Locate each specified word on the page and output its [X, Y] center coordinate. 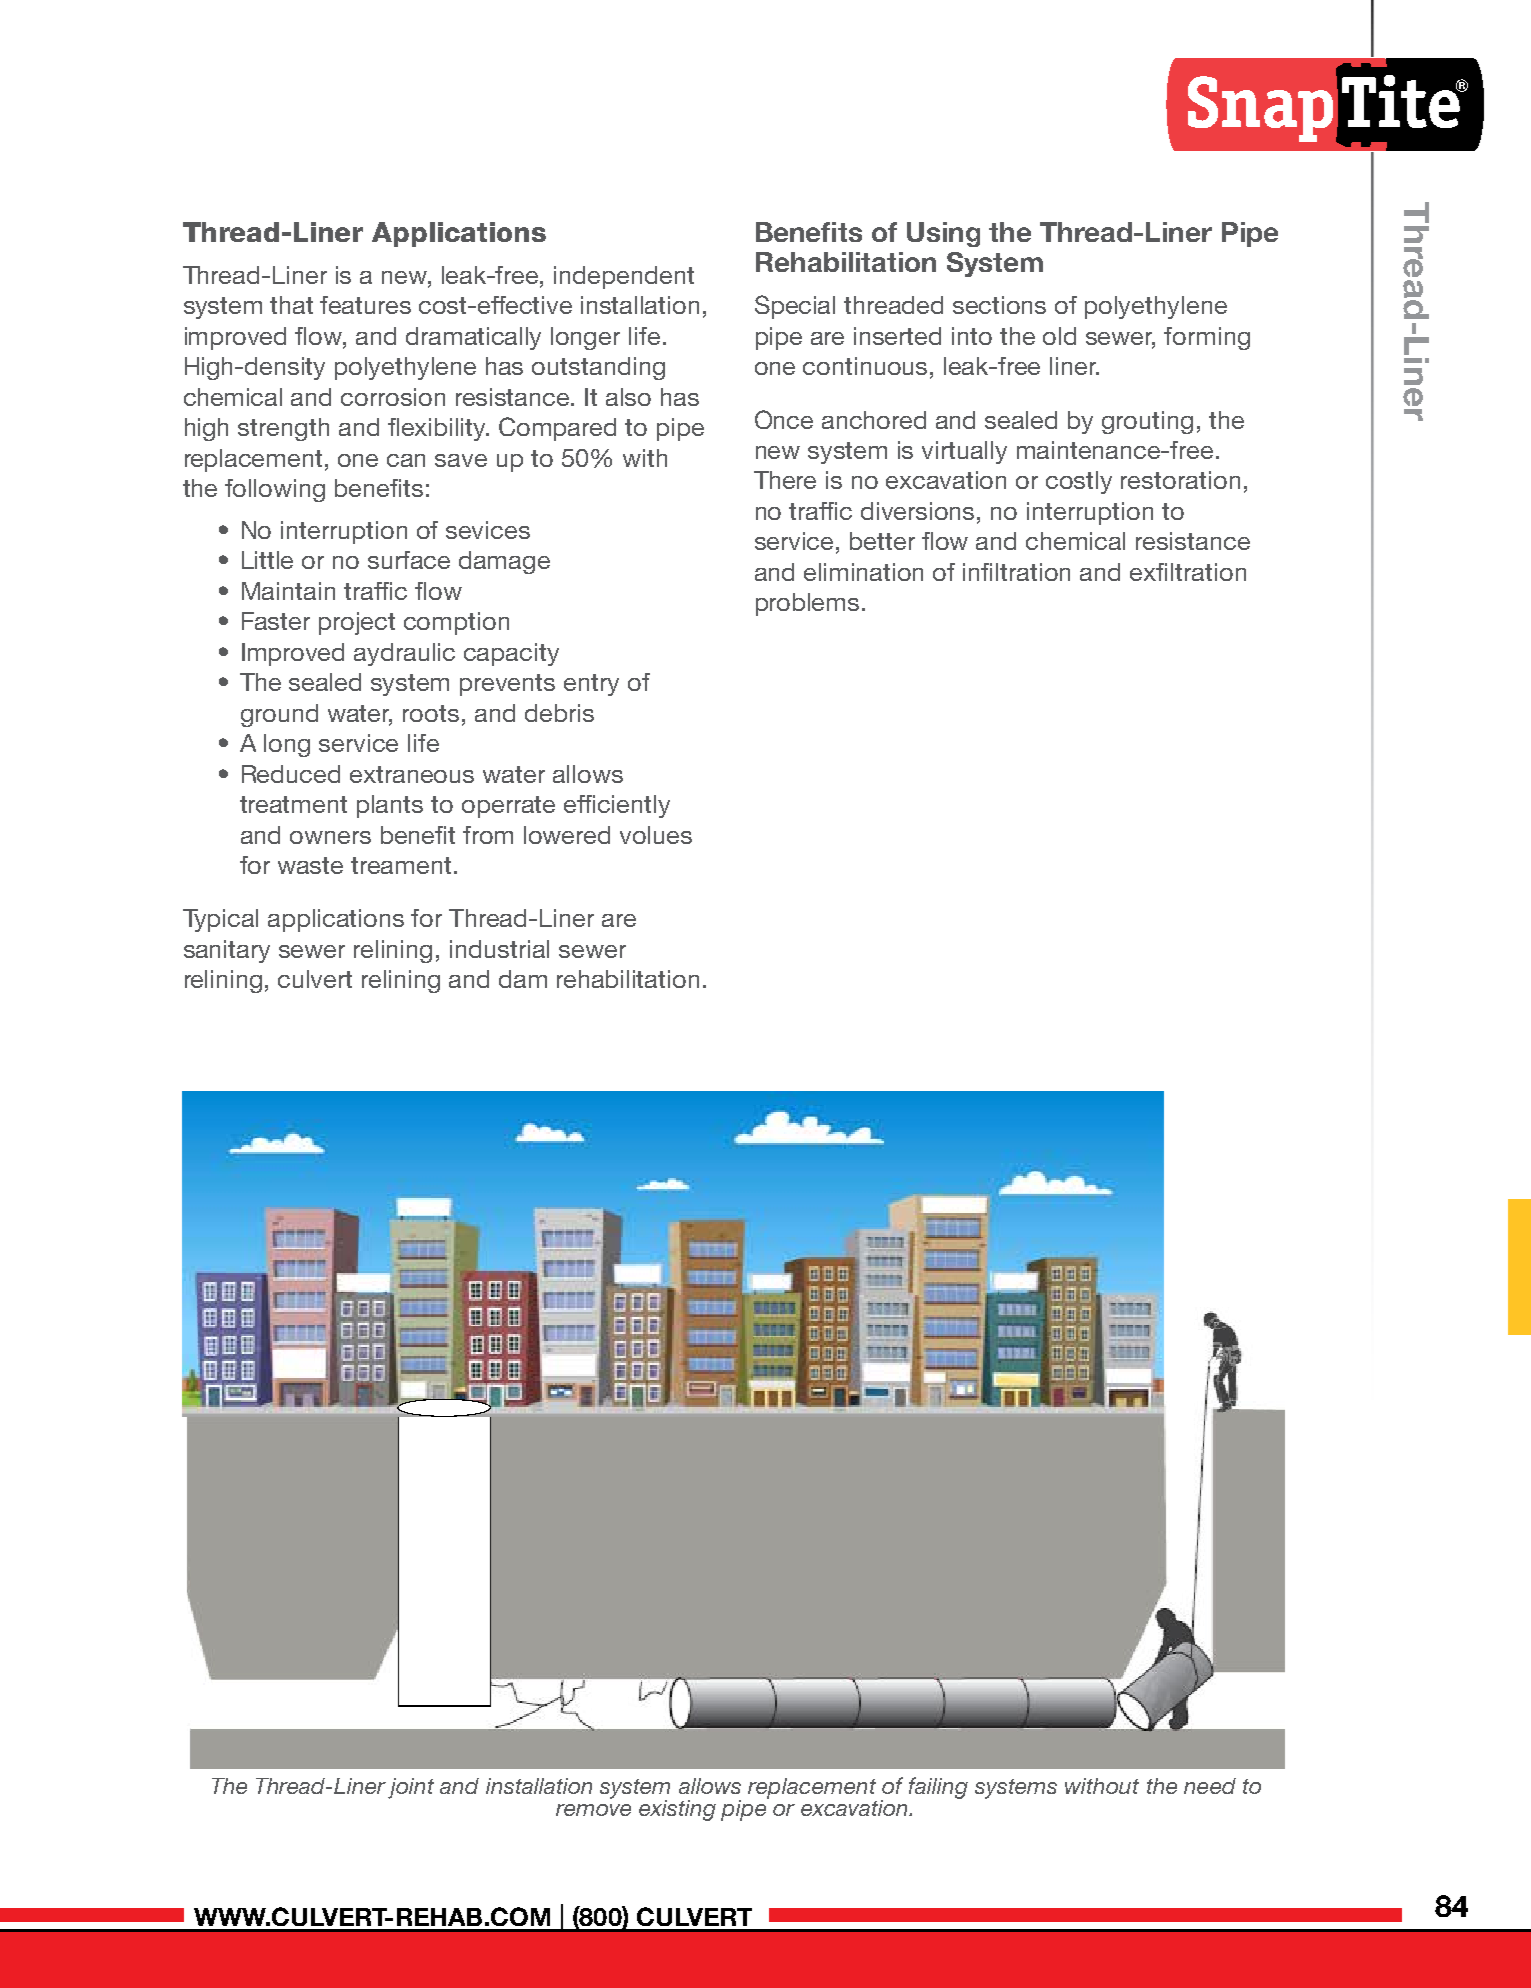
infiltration [1016, 572]
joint [411, 1788]
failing [938, 1788]
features [365, 305]
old [1059, 336]
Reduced [291, 774]
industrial [499, 949]
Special [795, 307]
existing [677, 1810]
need [1210, 1786]
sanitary [227, 951]
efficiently [617, 806]
